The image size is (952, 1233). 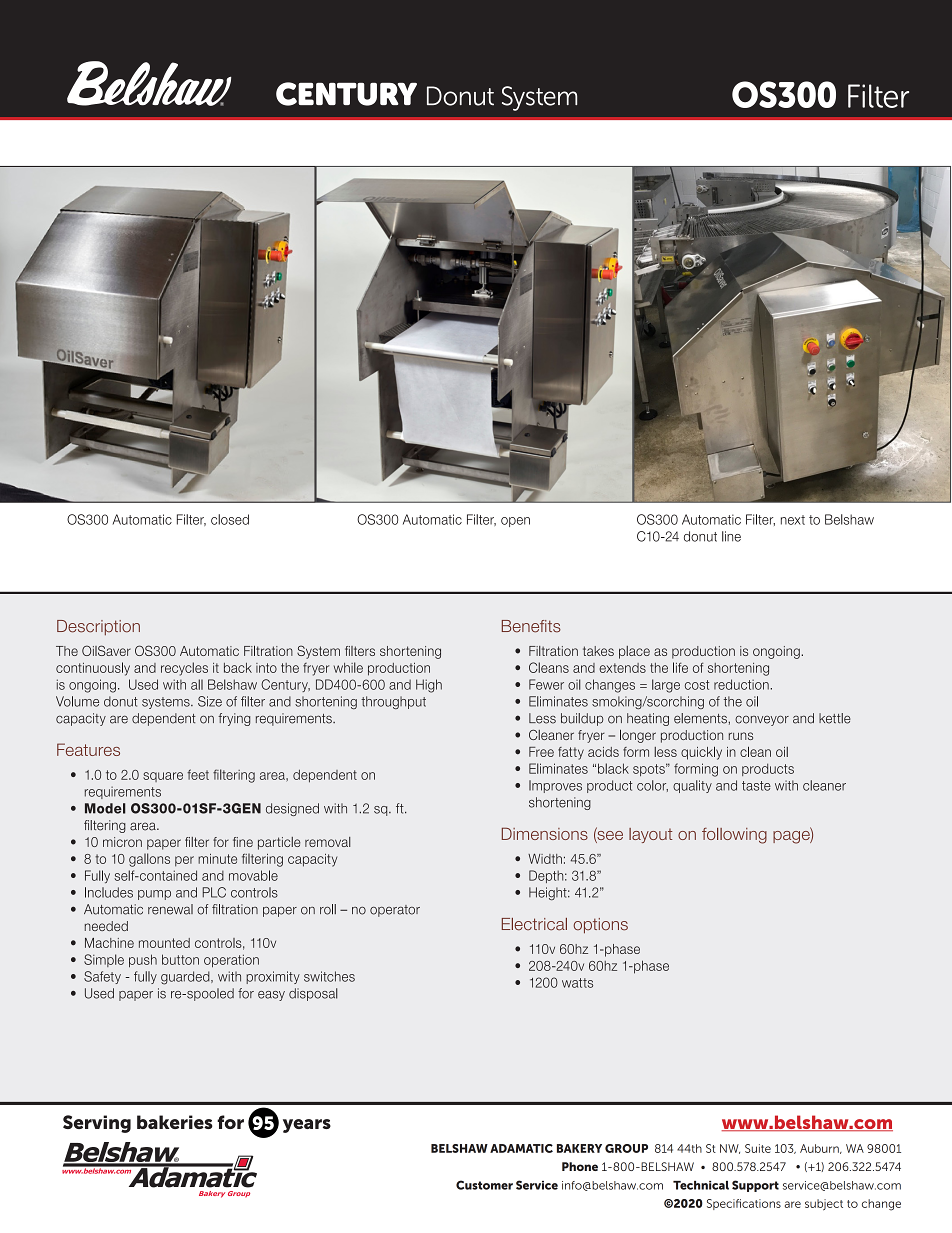 What do you see at coordinates (175, 1122) in the image?
I see `bakeries` at bounding box center [175, 1122].
